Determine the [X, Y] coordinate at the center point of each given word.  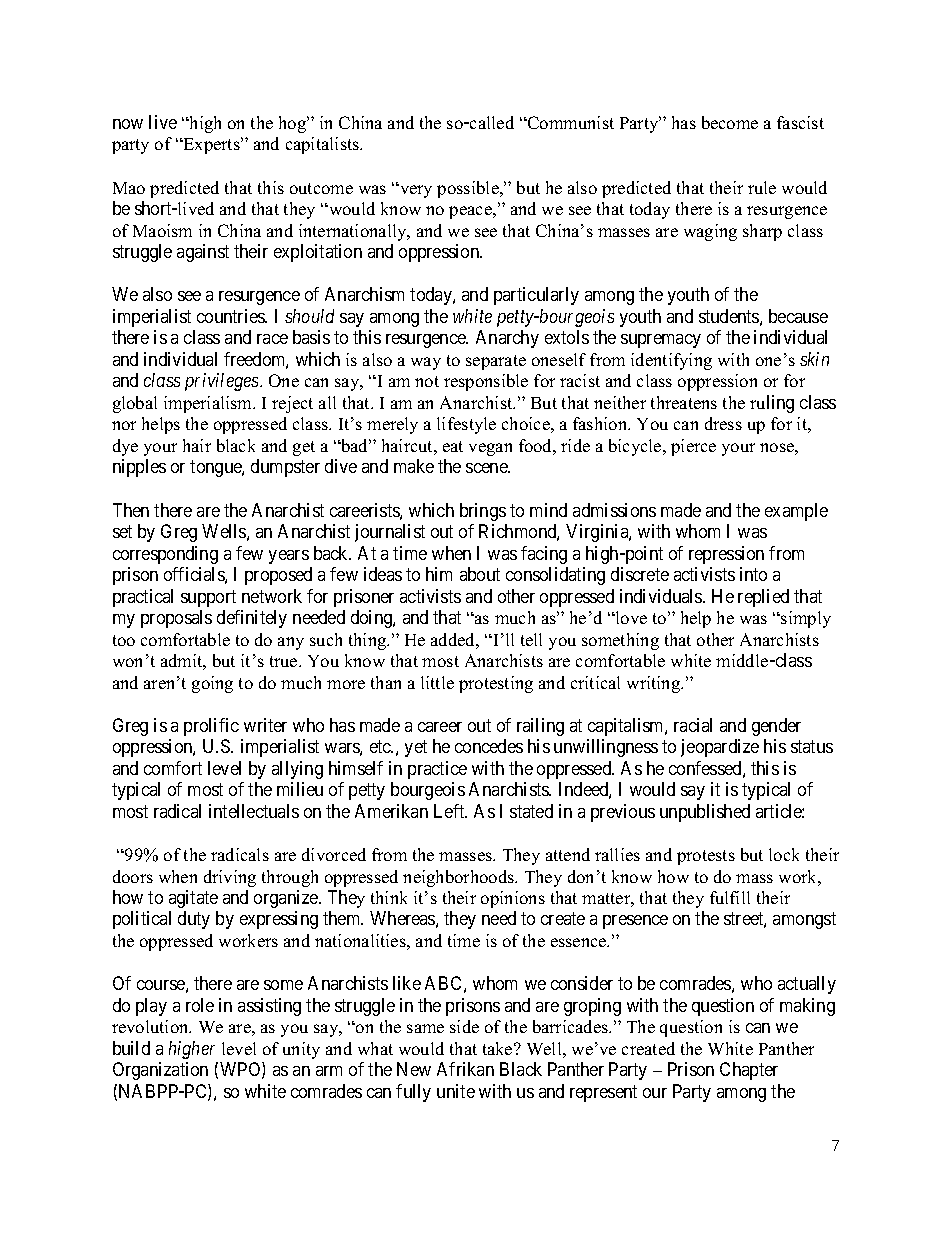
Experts [211, 145]
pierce [693, 447]
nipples [139, 468]
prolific [211, 727]
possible [469, 189]
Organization [160, 1071]
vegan [490, 449]
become [730, 122]
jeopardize [720, 748]
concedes [489, 746]
